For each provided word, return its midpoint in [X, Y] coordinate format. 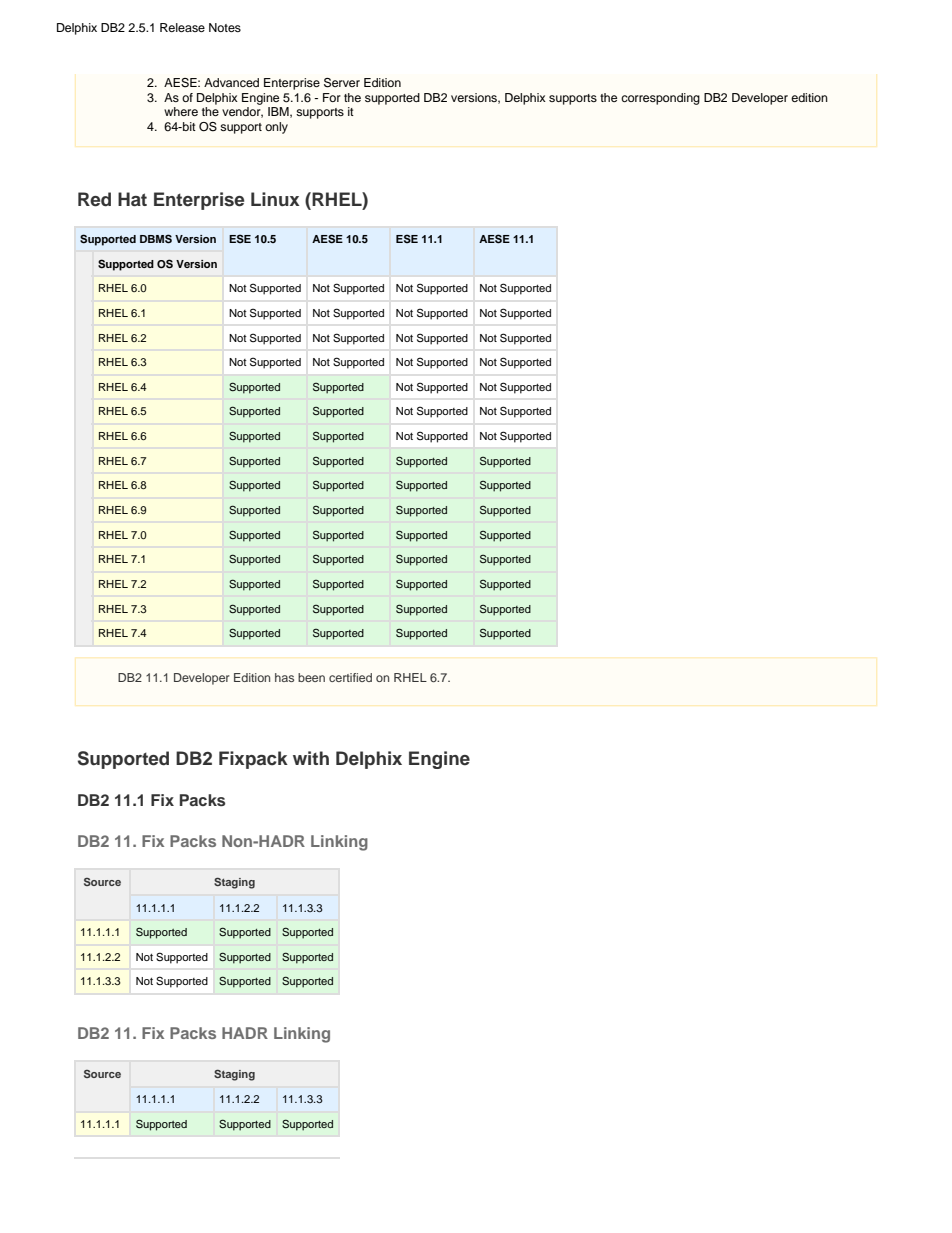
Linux [275, 199]
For [332, 97]
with [311, 758]
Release [182, 27]
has [284, 677]
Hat [132, 199]
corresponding [660, 99]
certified [350, 677]
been [311, 677]
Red [94, 199]
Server [342, 83]
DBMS [156, 239]
